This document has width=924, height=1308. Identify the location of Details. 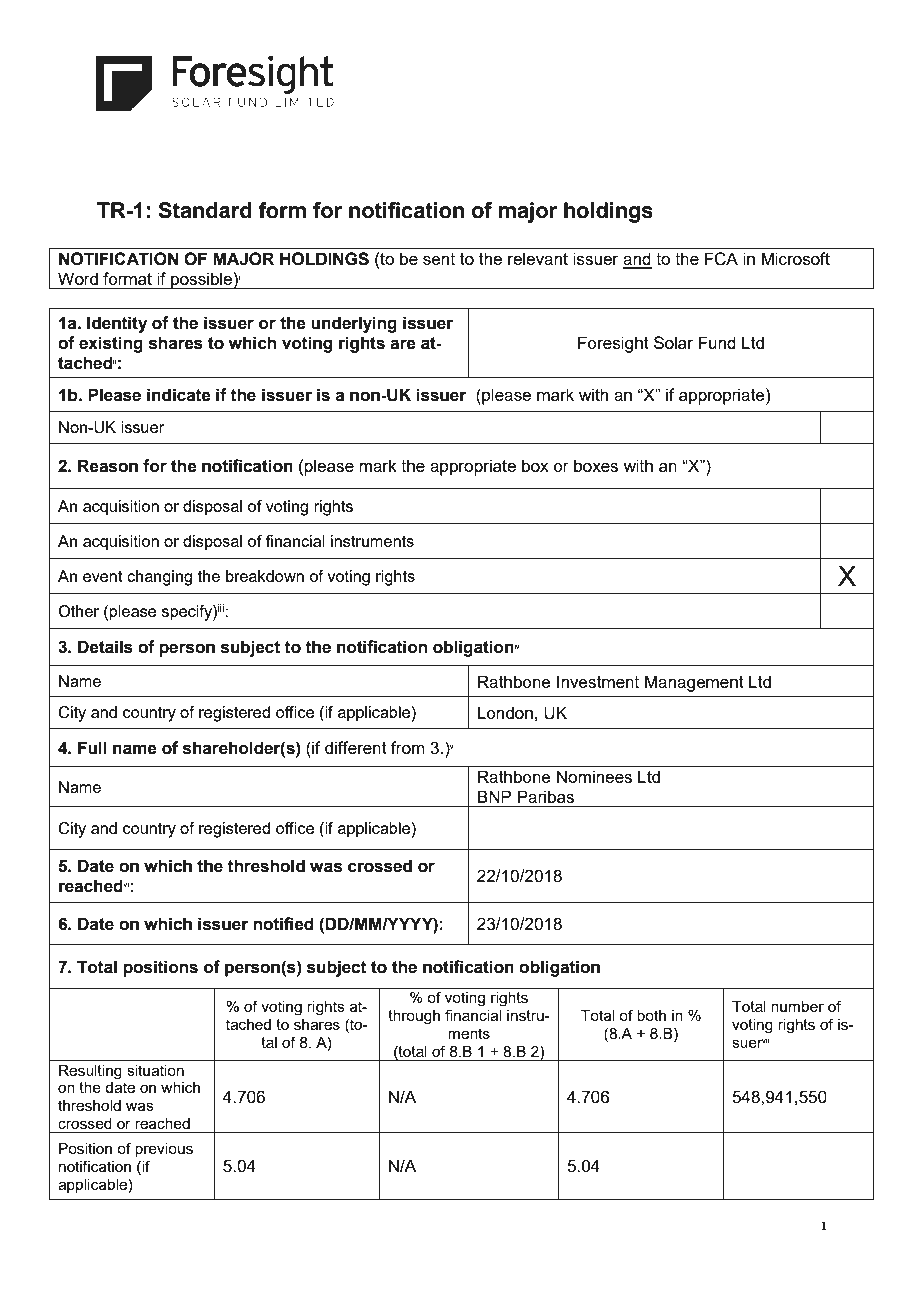
(105, 647).
